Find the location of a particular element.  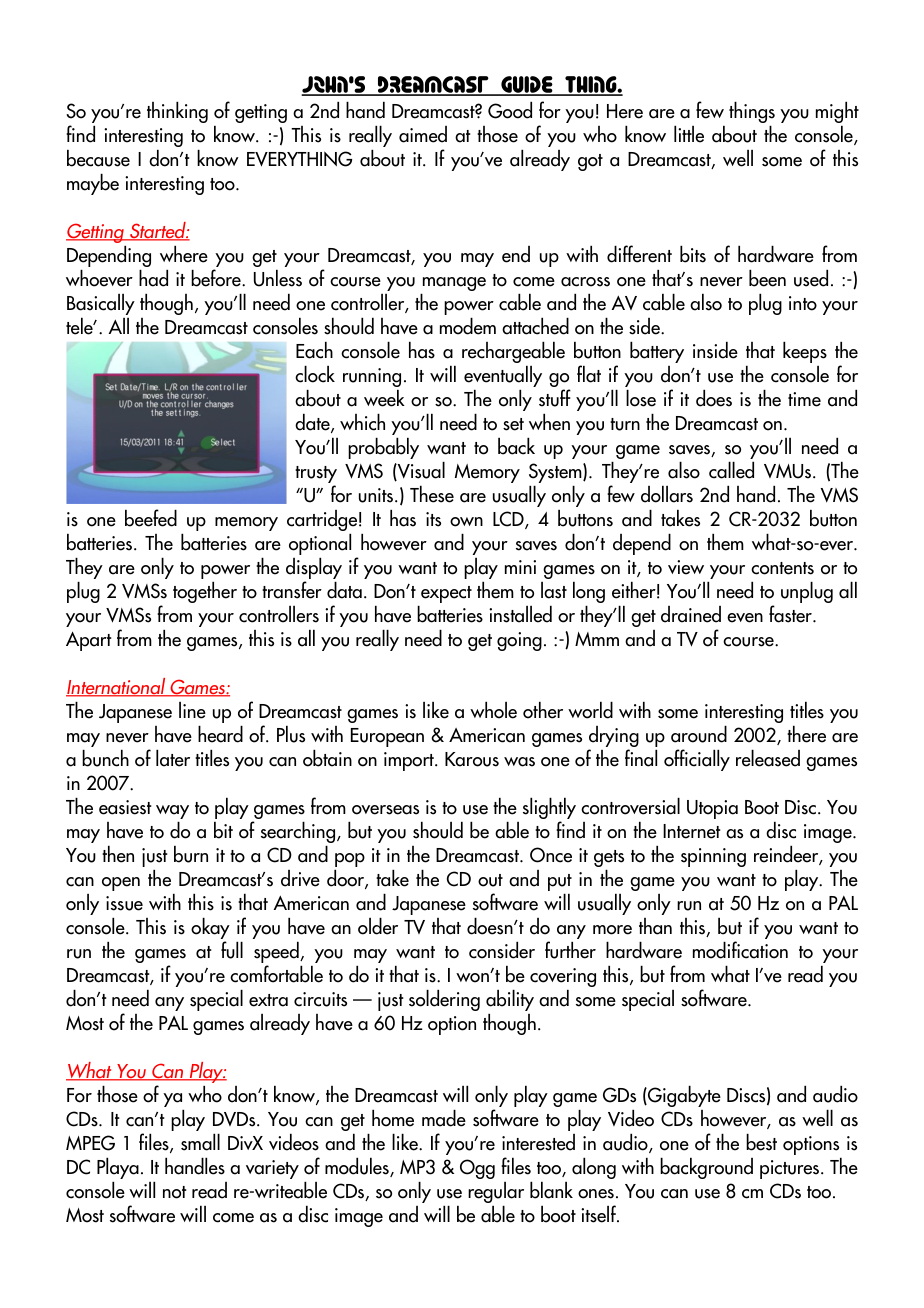

aimed is located at coordinates (423, 134).
